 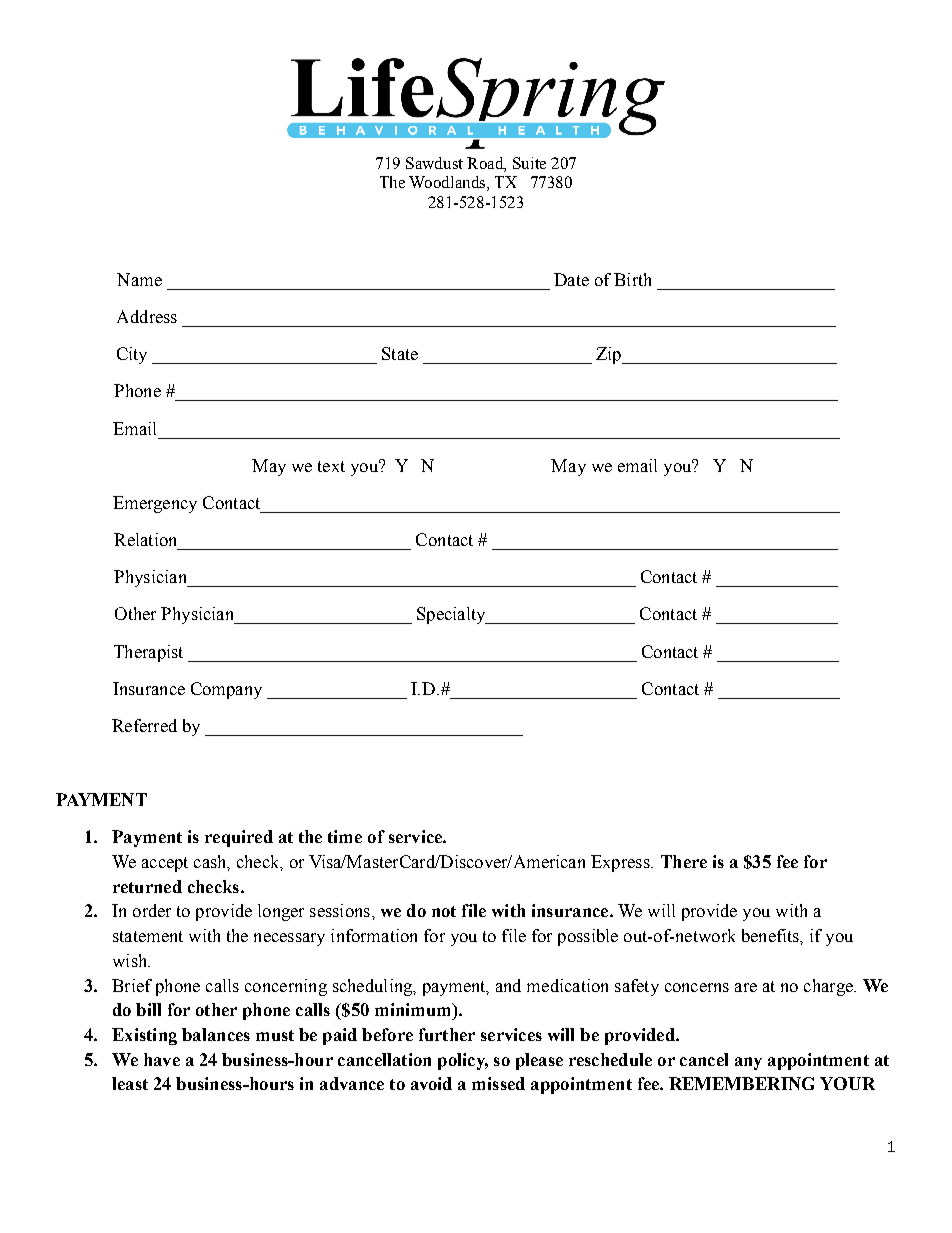 What do you see at coordinates (498, 1083) in the screenshot?
I see `missed` at bounding box center [498, 1083].
